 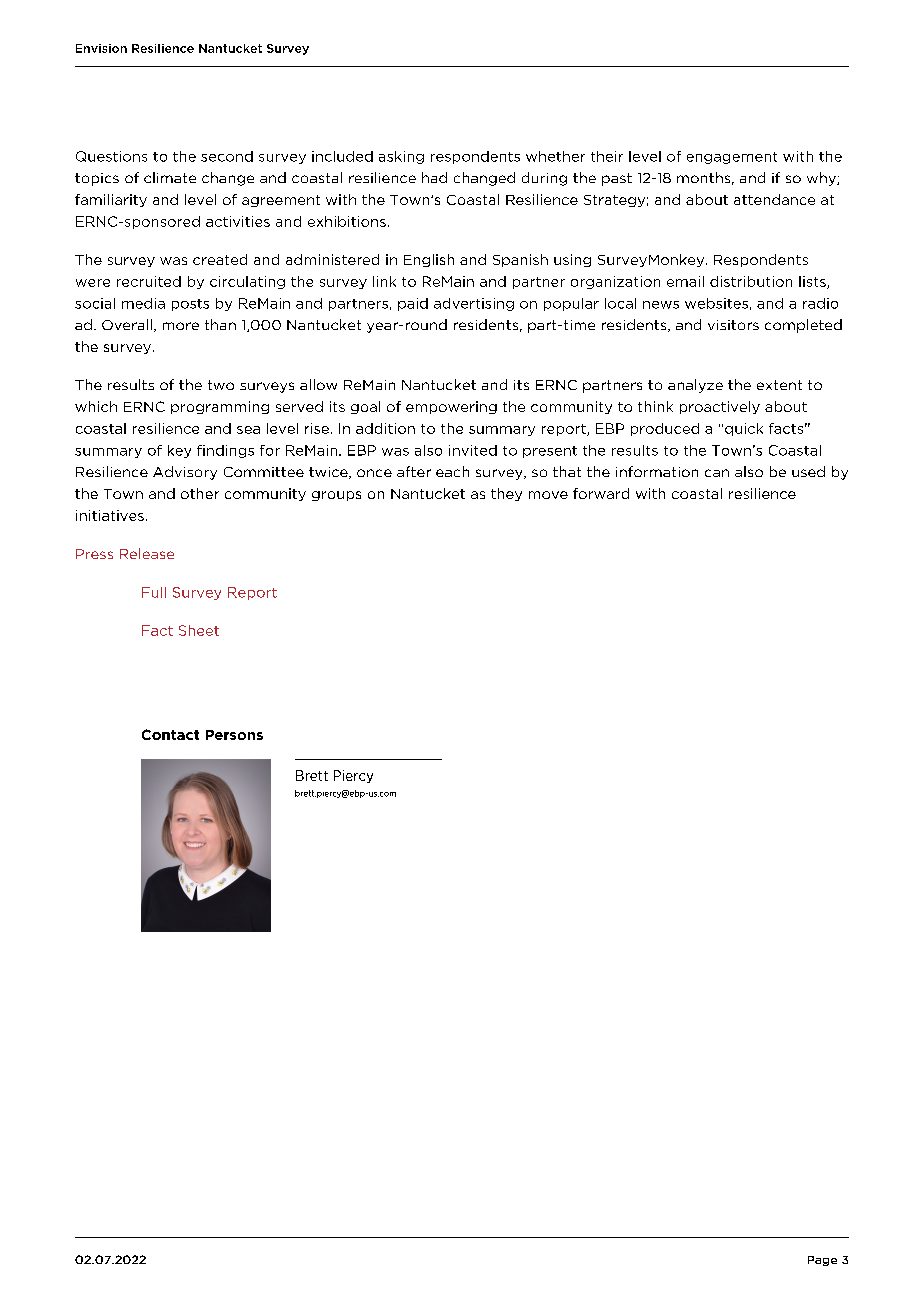 I want to click on move, so click(x=548, y=495).
